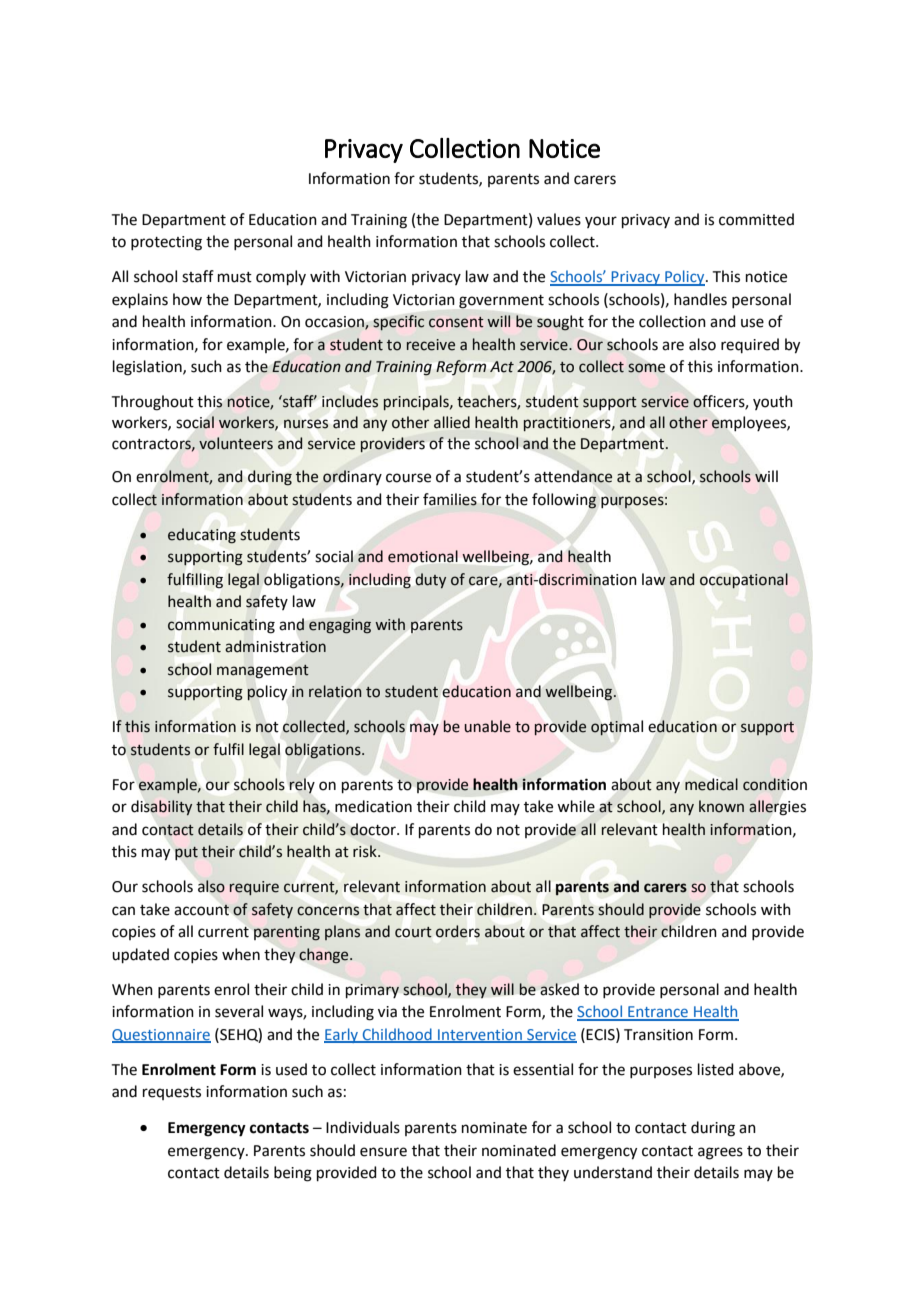 The image size is (924, 1308). I want to click on volunteers, so click(236, 443).
